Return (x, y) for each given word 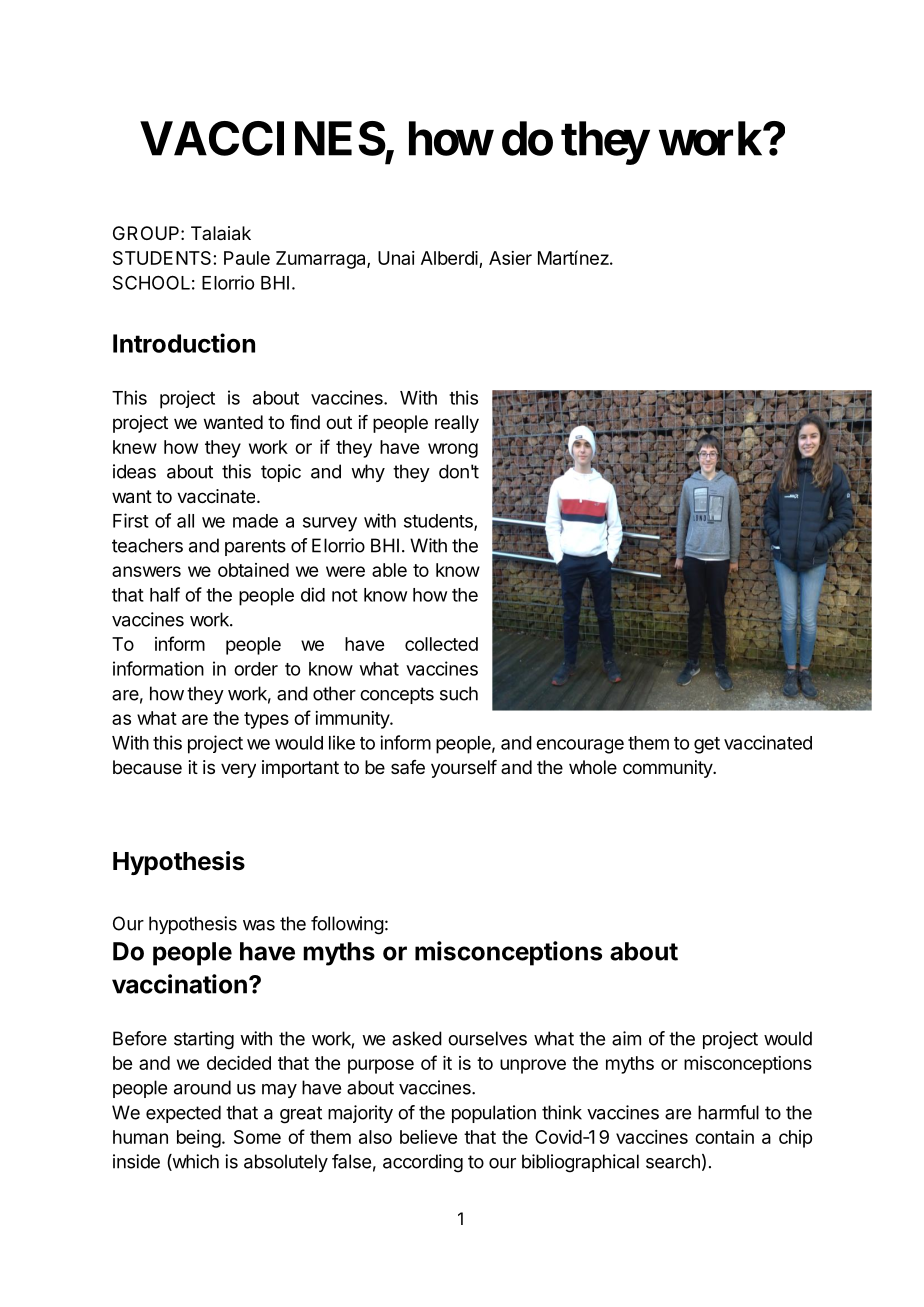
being (199, 1139)
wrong (453, 450)
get (707, 745)
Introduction (184, 343)
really (457, 424)
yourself (464, 769)
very (238, 770)
